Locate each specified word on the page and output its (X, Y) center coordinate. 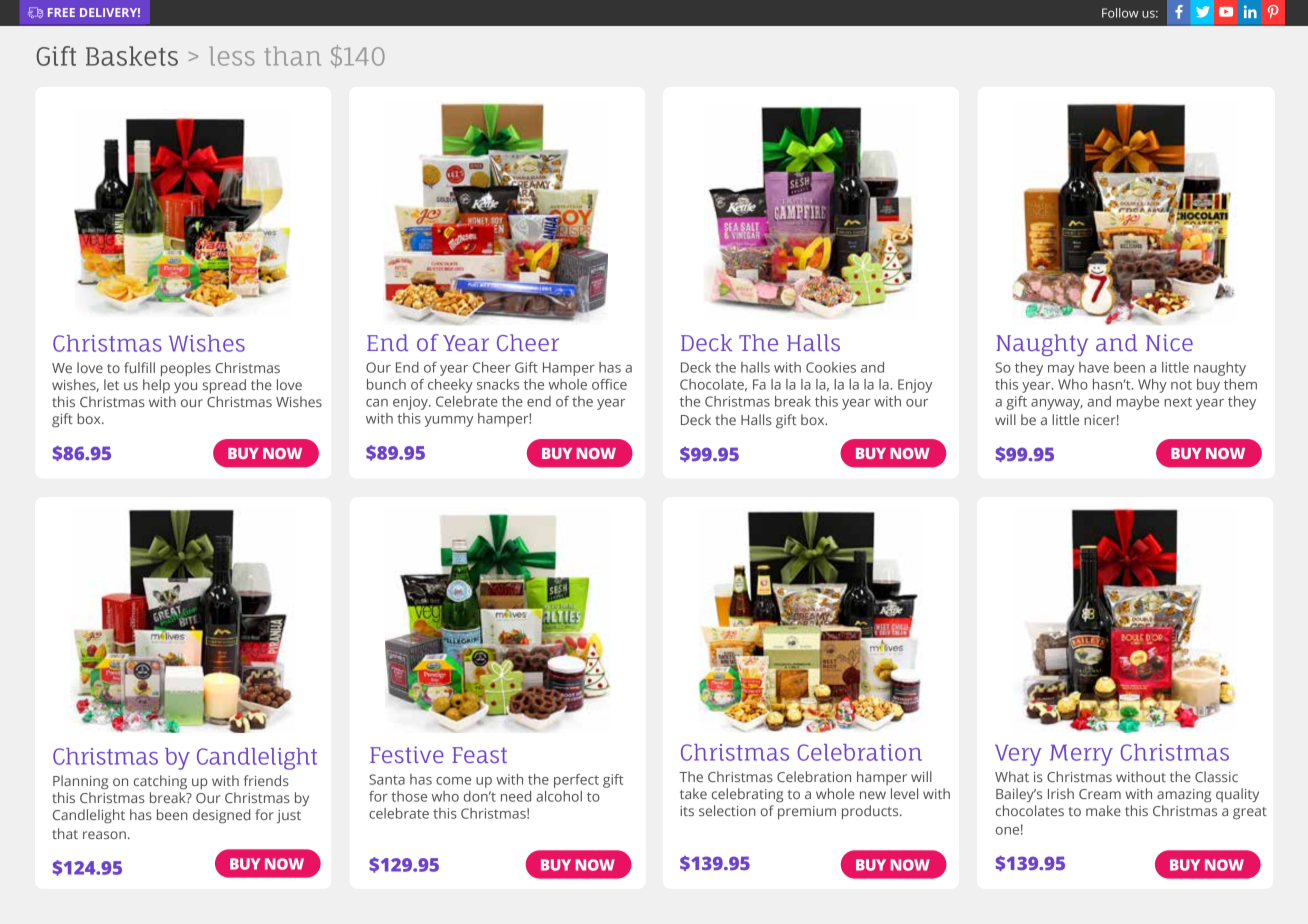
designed (221, 816)
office (609, 384)
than (292, 56)
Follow (1120, 13)
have (1094, 367)
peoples (186, 369)
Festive (407, 754)
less (232, 56)
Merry (1081, 755)
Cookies (831, 367)
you (185, 387)
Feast (479, 755)
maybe (1138, 403)
